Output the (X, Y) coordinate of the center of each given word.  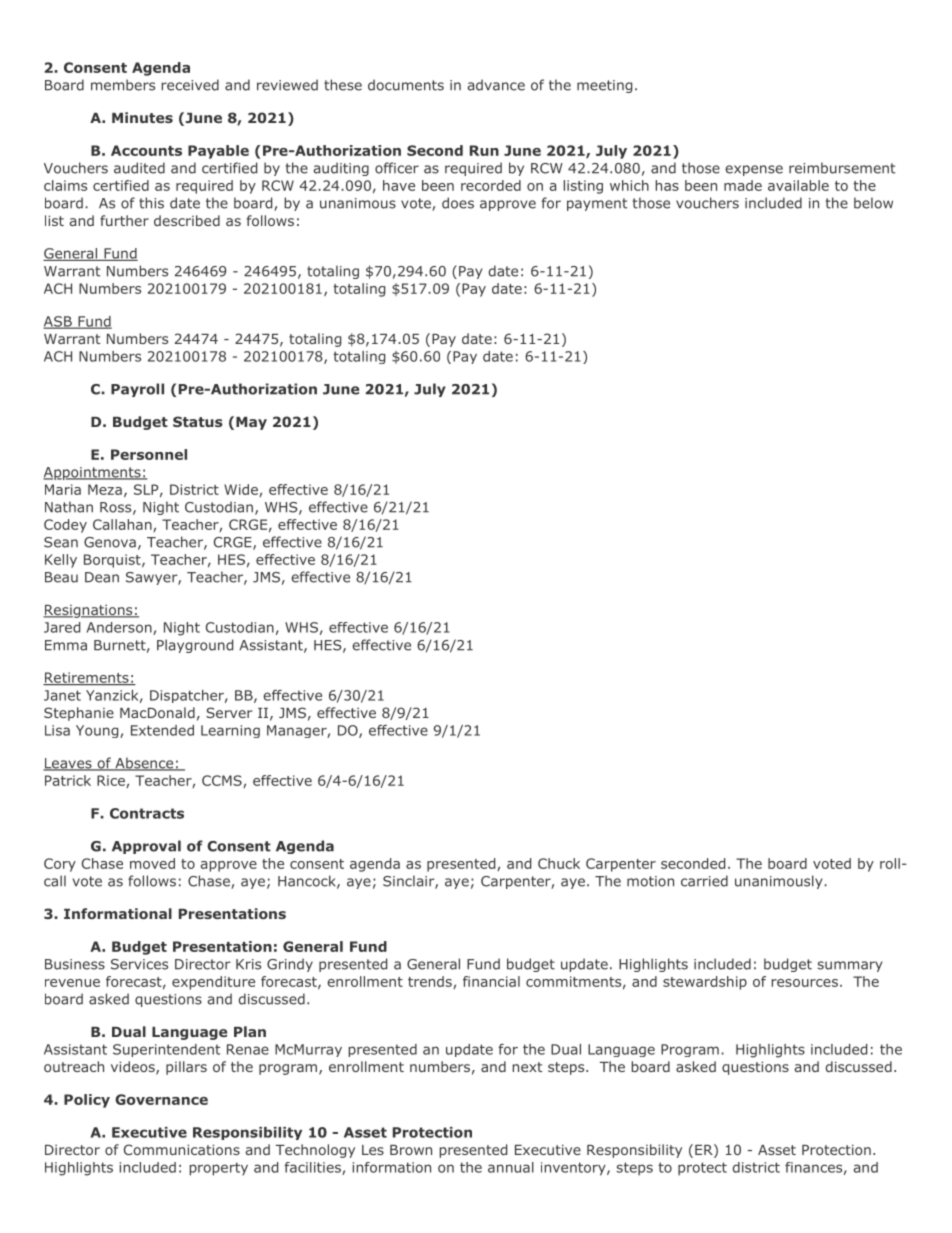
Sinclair (409, 882)
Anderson (120, 628)
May (251, 423)
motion (650, 881)
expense (754, 170)
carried (704, 881)
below (873, 203)
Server (229, 712)
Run (484, 150)
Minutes (142, 117)
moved (152, 863)
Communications (182, 1149)
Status (198, 421)
